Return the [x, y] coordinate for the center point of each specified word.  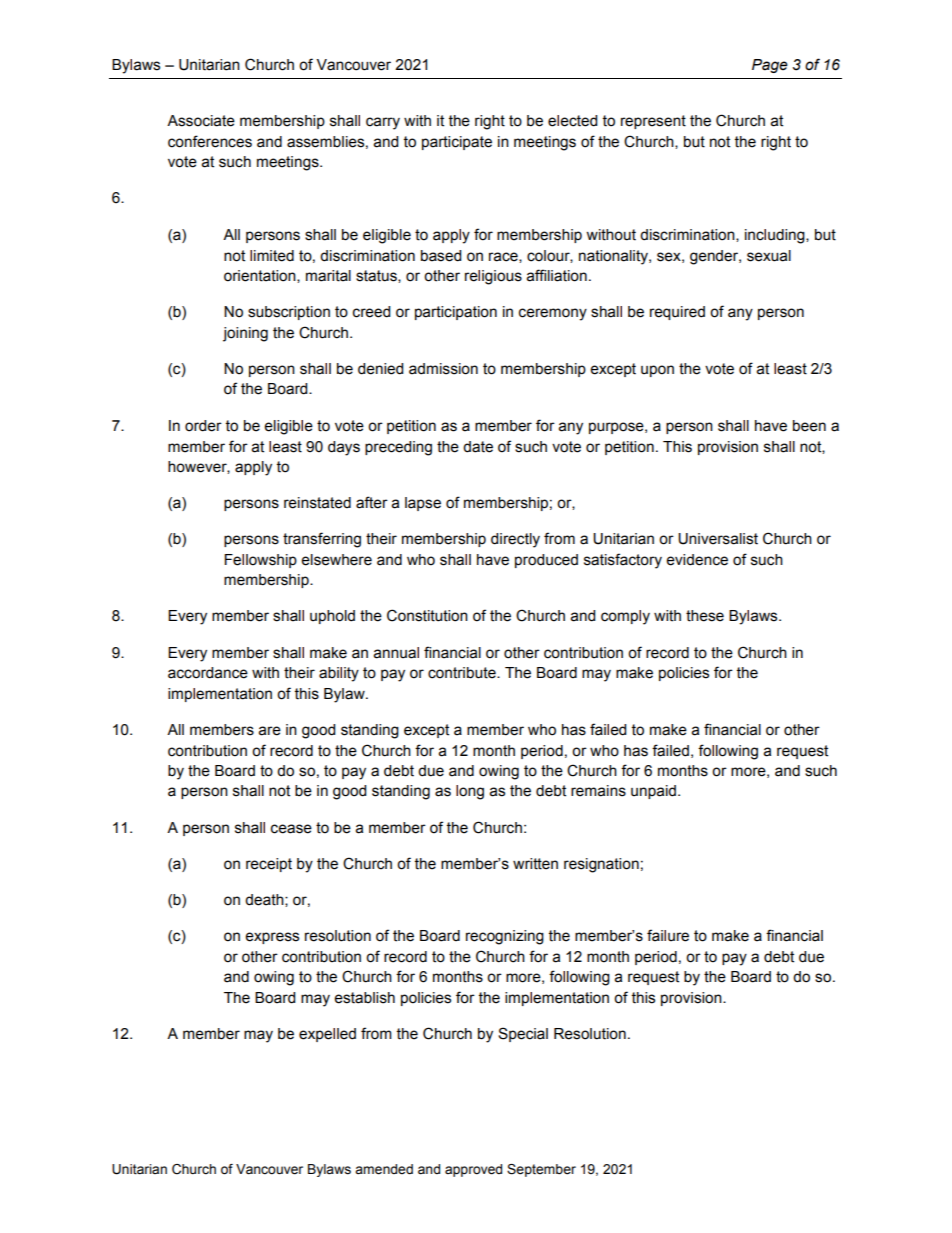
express [272, 938]
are [270, 731]
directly [515, 540]
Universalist [718, 539]
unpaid [653, 792]
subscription [289, 313]
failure [668, 935]
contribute [463, 673]
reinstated [317, 503]
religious [493, 277]
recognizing [505, 937]
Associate [201, 121]
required [677, 313]
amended [384, 1169]
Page [770, 66]
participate [457, 143]
